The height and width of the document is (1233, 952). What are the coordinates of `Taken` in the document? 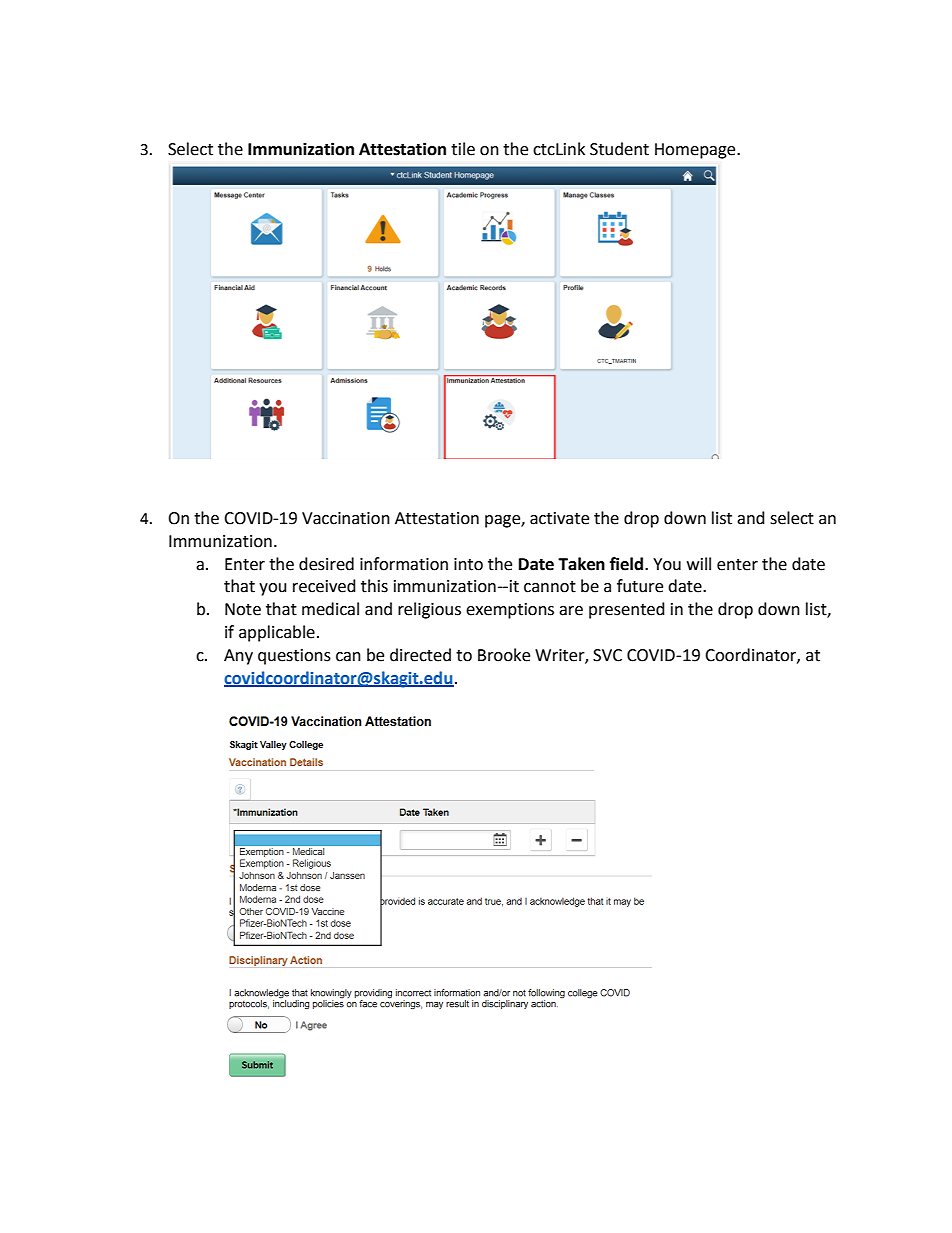 It's located at (581, 564).
